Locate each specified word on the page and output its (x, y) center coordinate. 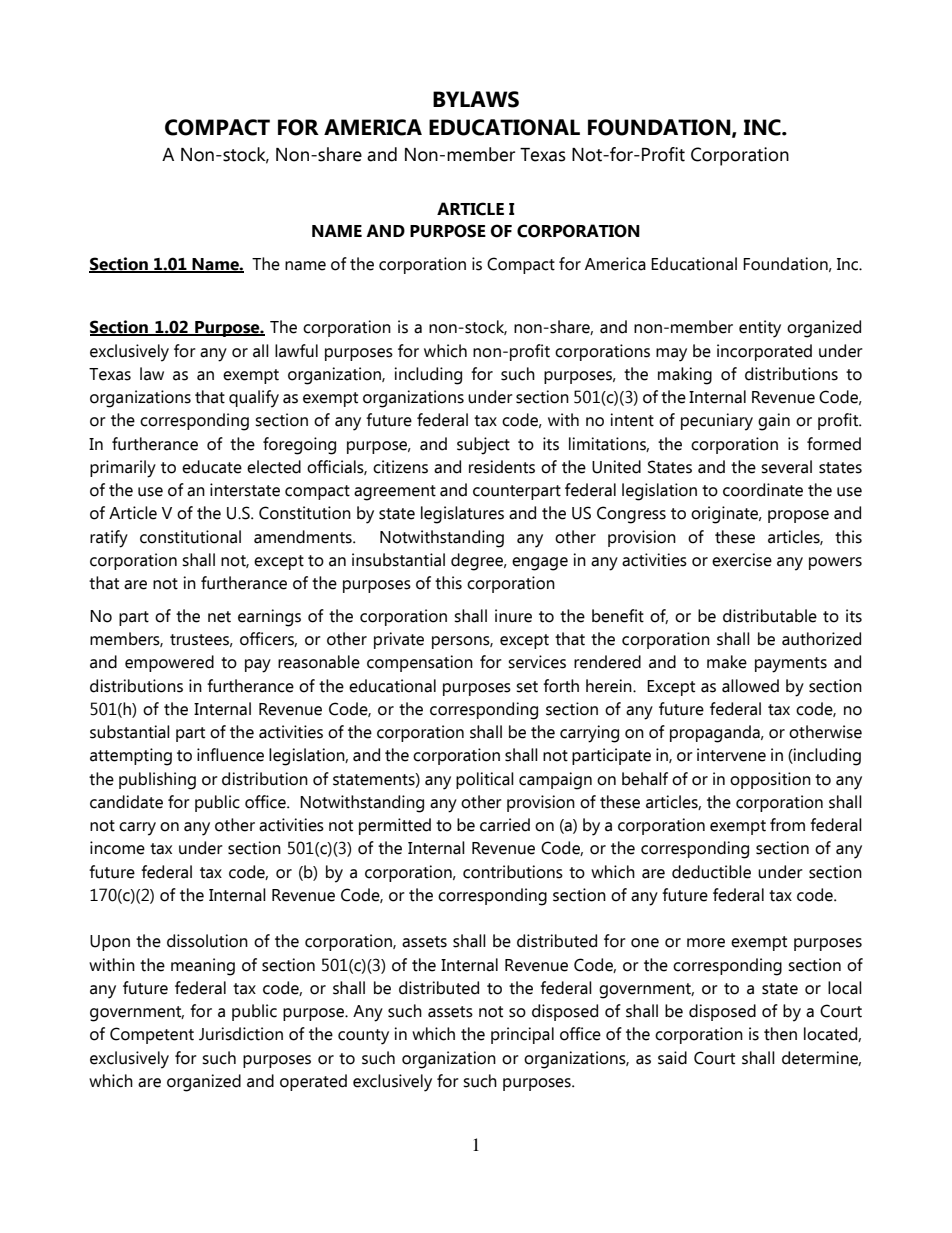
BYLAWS (476, 99)
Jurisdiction (241, 1034)
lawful (296, 351)
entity (760, 329)
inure (513, 616)
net (219, 617)
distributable (770, 616)
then (780, 1034)
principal (522, 1035)
